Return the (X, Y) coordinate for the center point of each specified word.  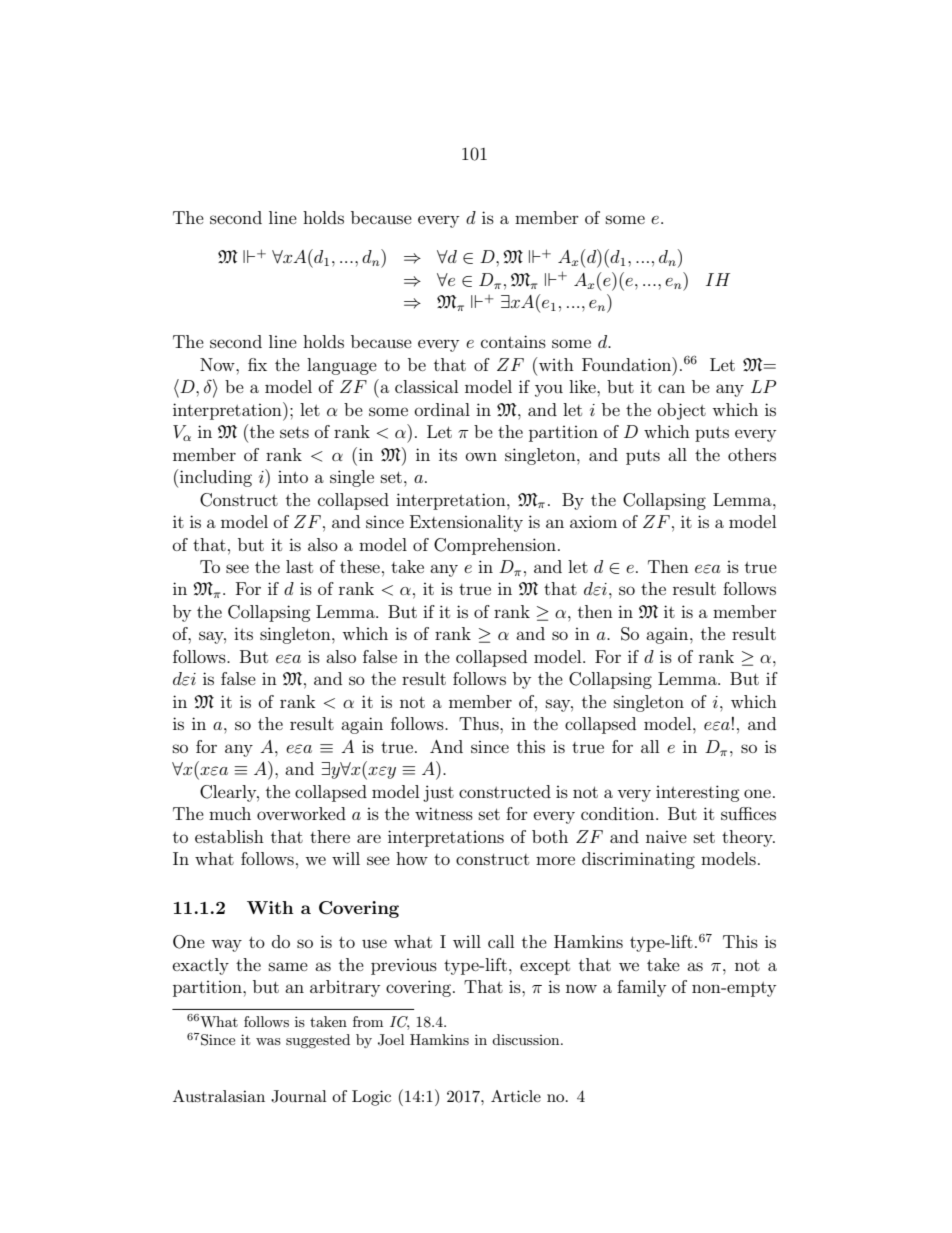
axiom (593, 521)
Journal (299, 1096)
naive (666, 837)
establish (229, 836)
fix (257, 364)
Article (516, 1096)
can (671, 388)
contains (513, 341)
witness (444, 813)
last (299, 566)
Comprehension (495, 546)
